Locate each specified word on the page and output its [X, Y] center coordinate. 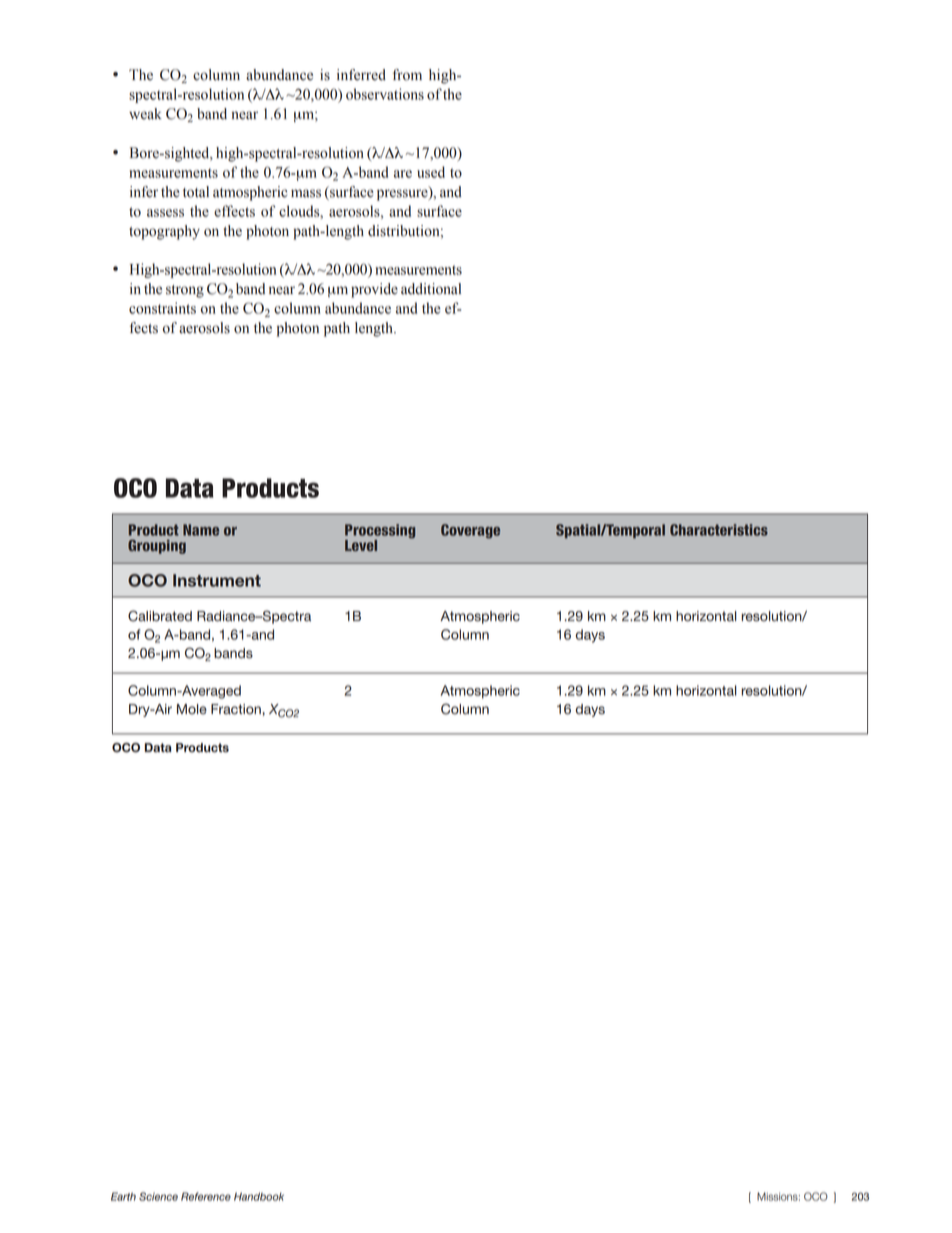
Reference [206, 1196]
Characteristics [719, 530]
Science [158, 1196]
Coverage [470, 531]
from [407, 75]
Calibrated [160, 616]
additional [431, 289]
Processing [380, 532]
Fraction [236, 709]
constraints [162, 308]
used [431, 172]
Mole [192, 709]
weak [145, 114]
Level [361, 545]
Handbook [259, 1196]
